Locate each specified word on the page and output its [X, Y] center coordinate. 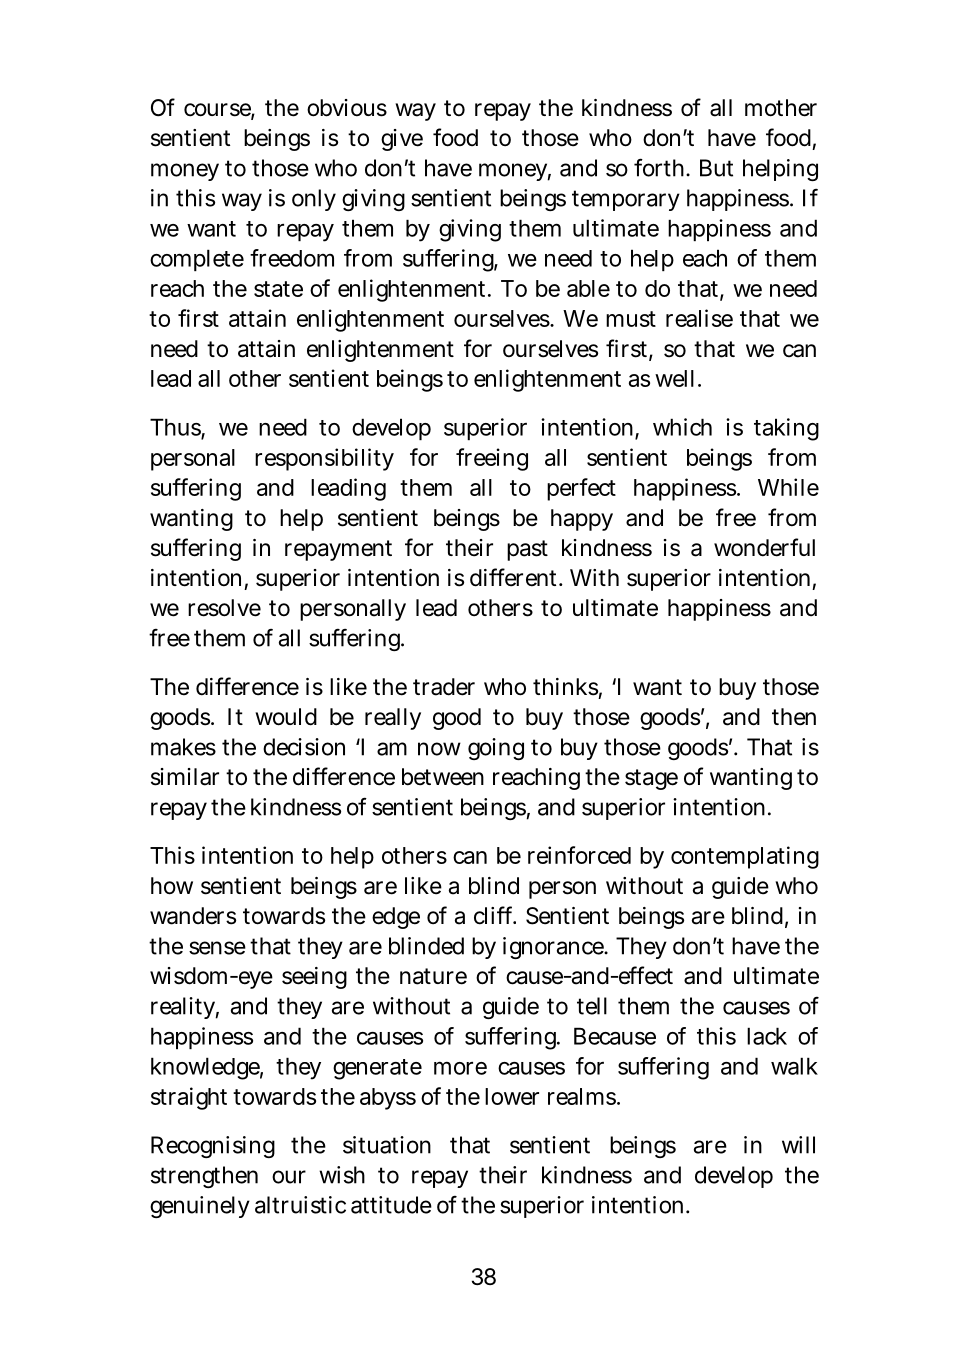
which [682, 427]
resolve [224, 608]
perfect [581, 489]
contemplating [745, 857]
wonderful [764, 547]
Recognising [213, 1147]
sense [217, 948]
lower [512, 1096]
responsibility [324, 459]
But [716, 168]
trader [444, 687]
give [402, 140]
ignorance [554, 948]
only [314, 200]
